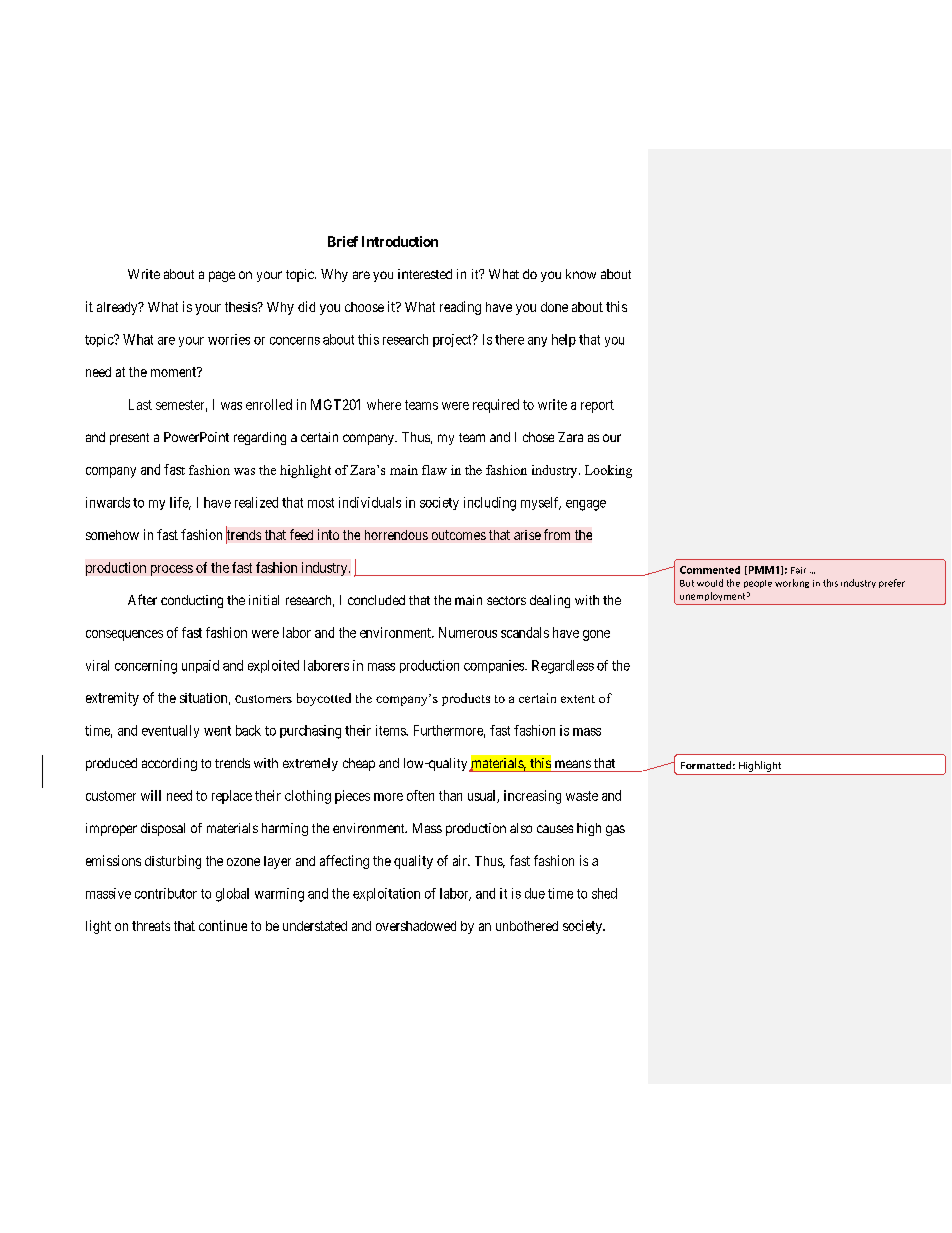 Image resolution: width=952 pixels, height=1233 pixels. What do you see at coordinates (581, 274) in the screenshot?
I see `know` at bounding box center [581, 274].
